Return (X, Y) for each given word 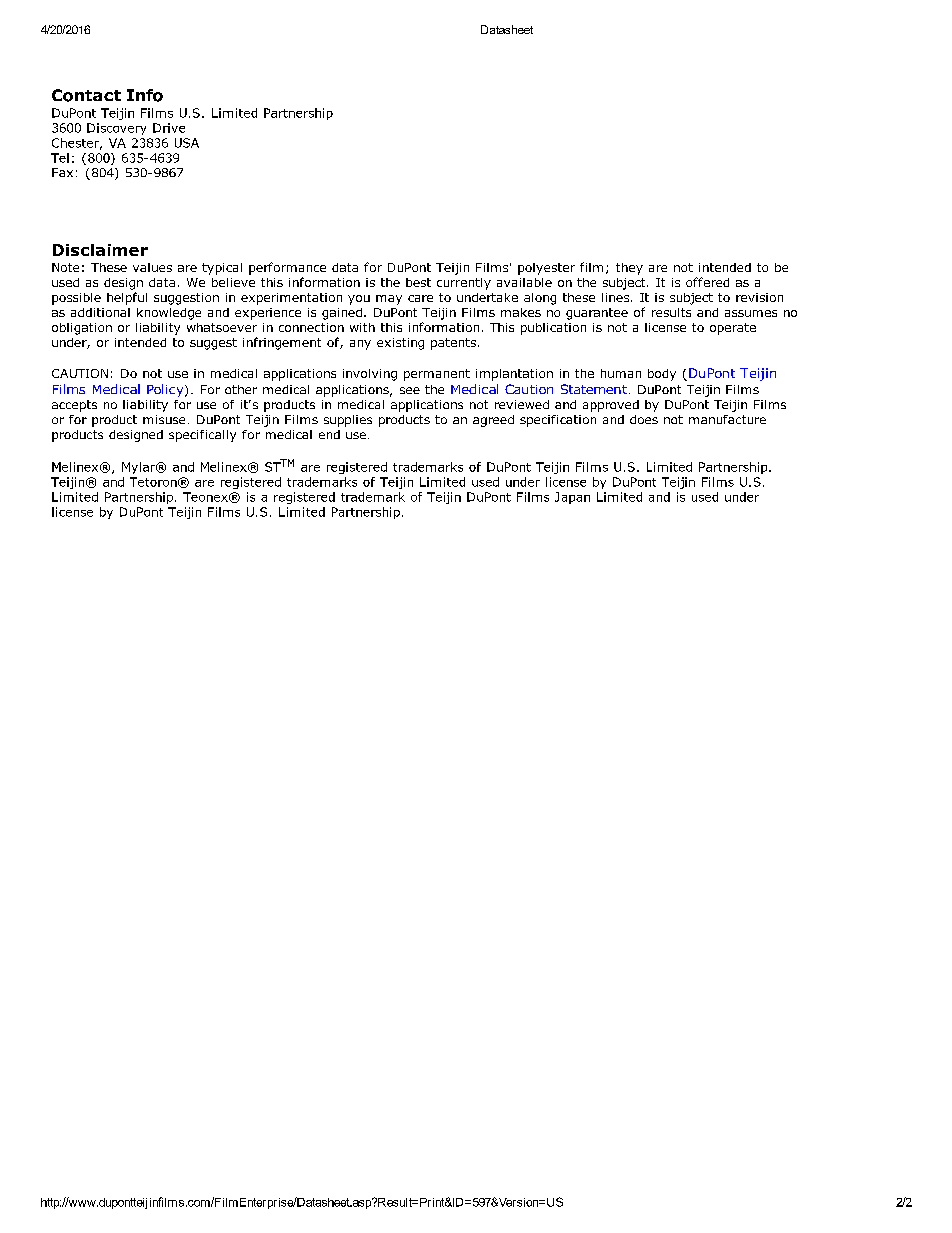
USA (187, 143)
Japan (572, 498)
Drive (169, 128)
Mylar (140, 468)
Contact (86, 95)
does (644, 419)
